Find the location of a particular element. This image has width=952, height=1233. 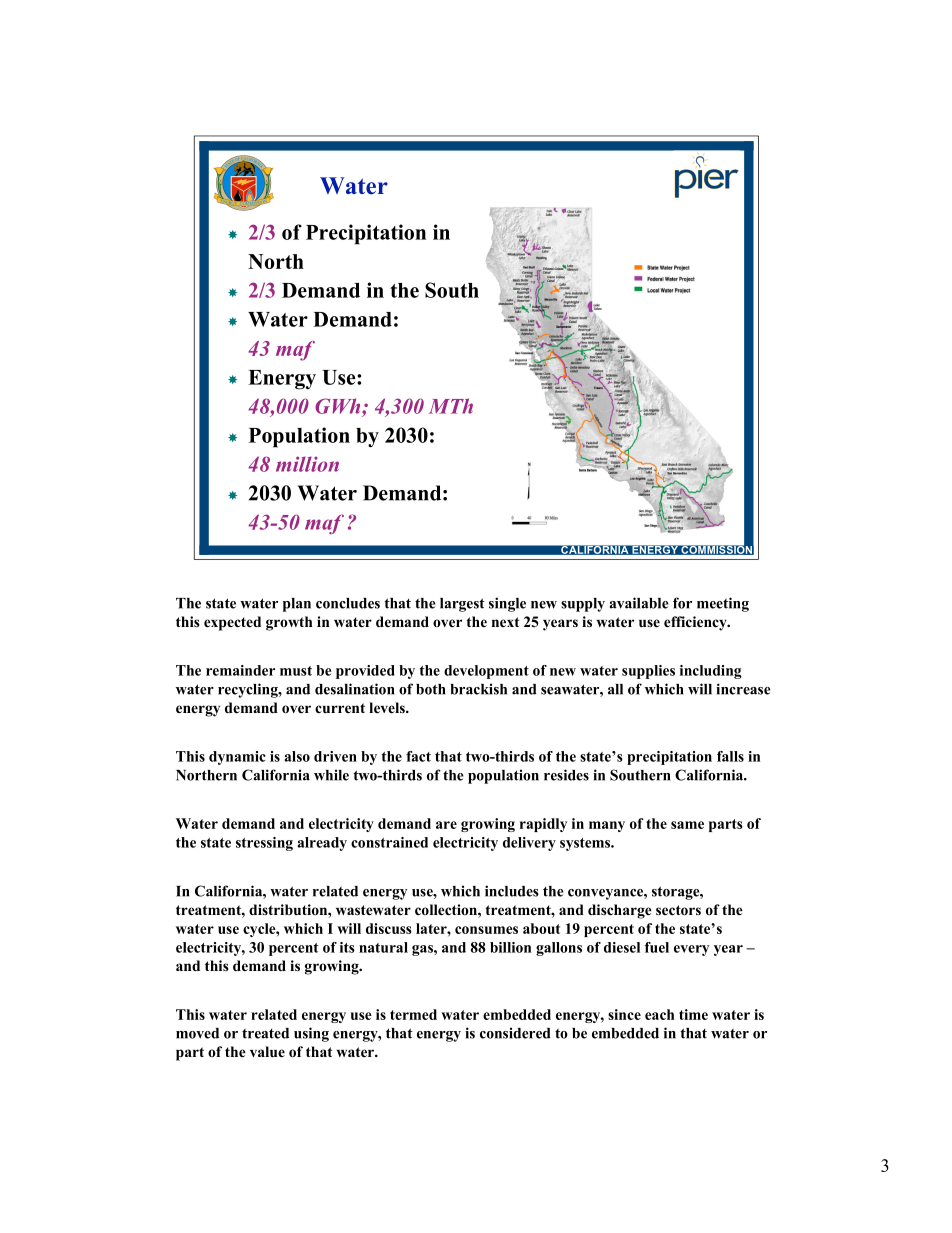

largest is located at coordinates (462, 605).
